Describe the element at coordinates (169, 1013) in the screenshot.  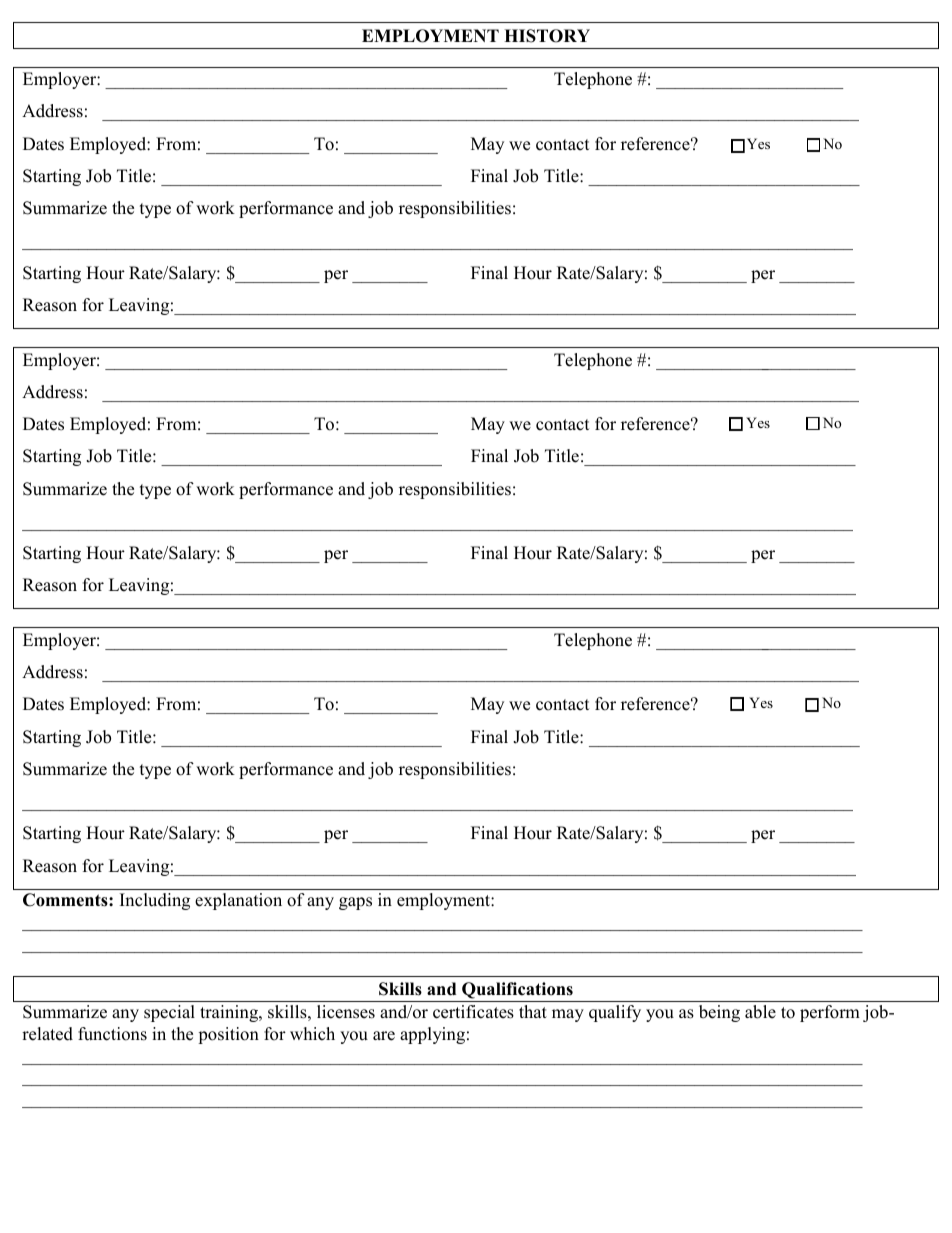
I see `special` at that location.
